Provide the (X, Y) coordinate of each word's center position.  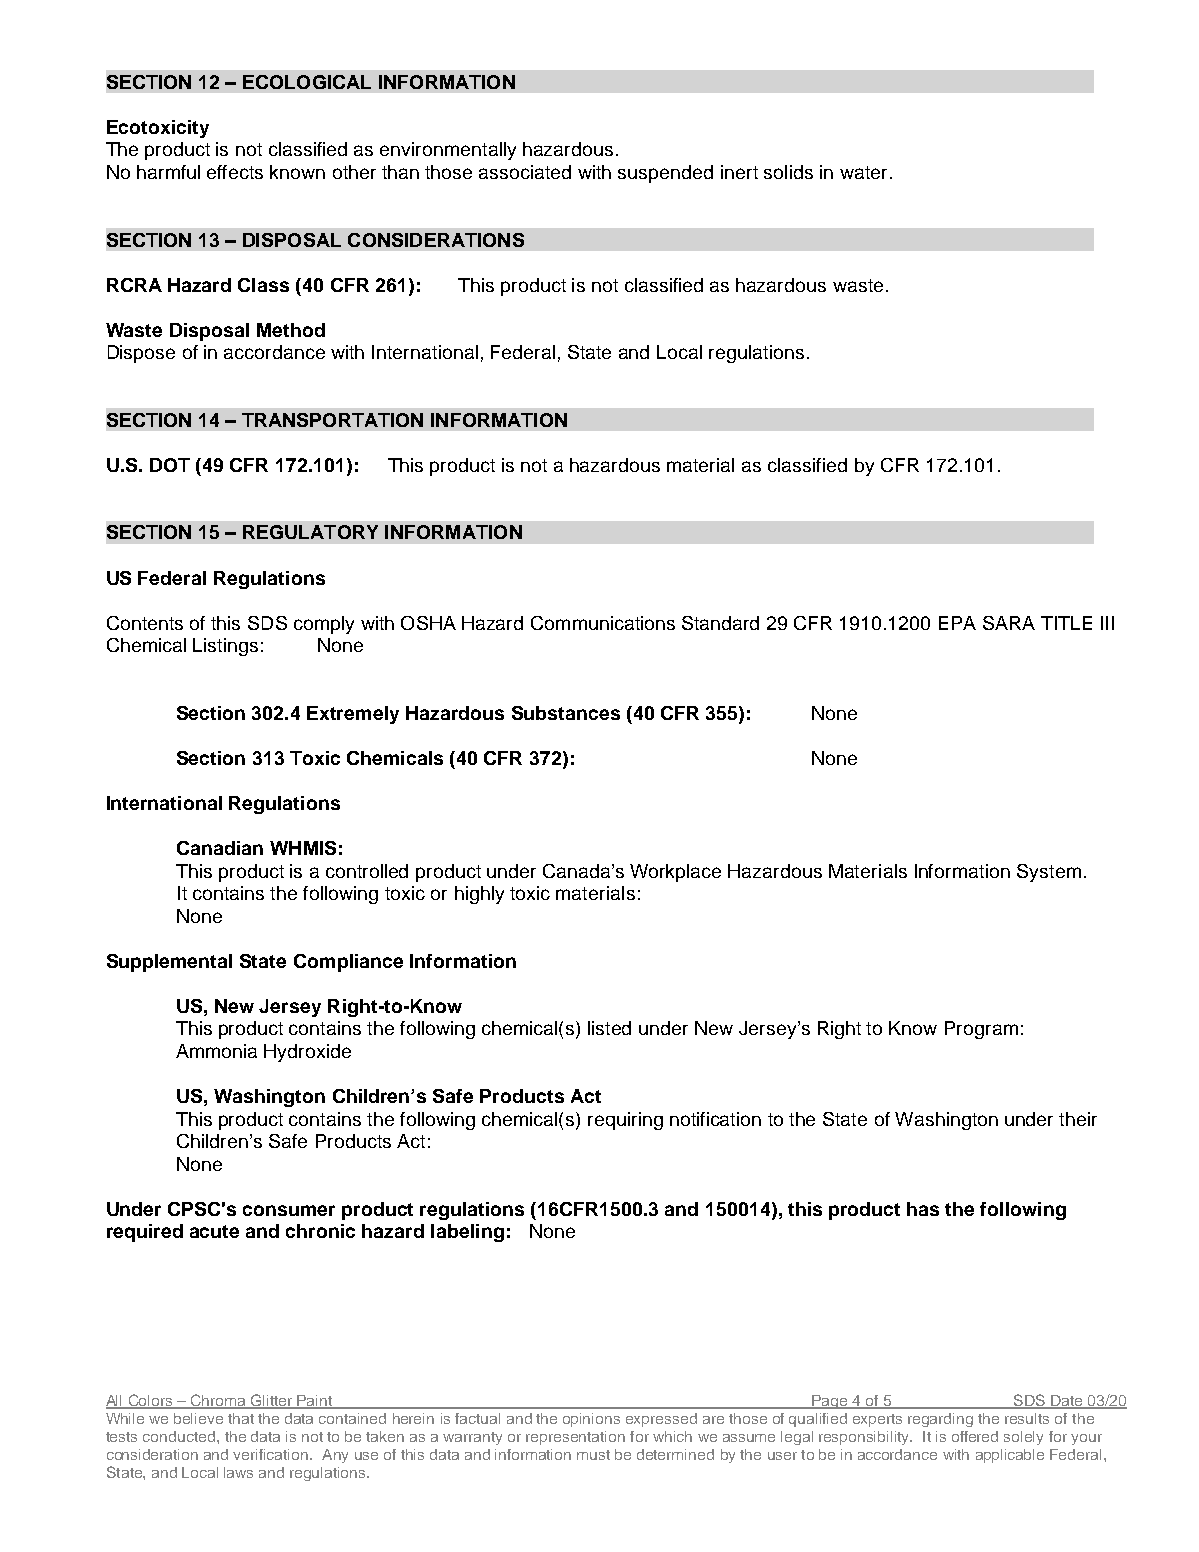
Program (981, 1030)
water (863, 172)
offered (975, 1436)
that (241, 1418)
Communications (603, 623)
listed (609, 1028)
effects (235, 172)
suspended (665, 174)
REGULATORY (310, 532)
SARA (1009, 623)
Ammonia (216, 1051)
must (593, 1455)
